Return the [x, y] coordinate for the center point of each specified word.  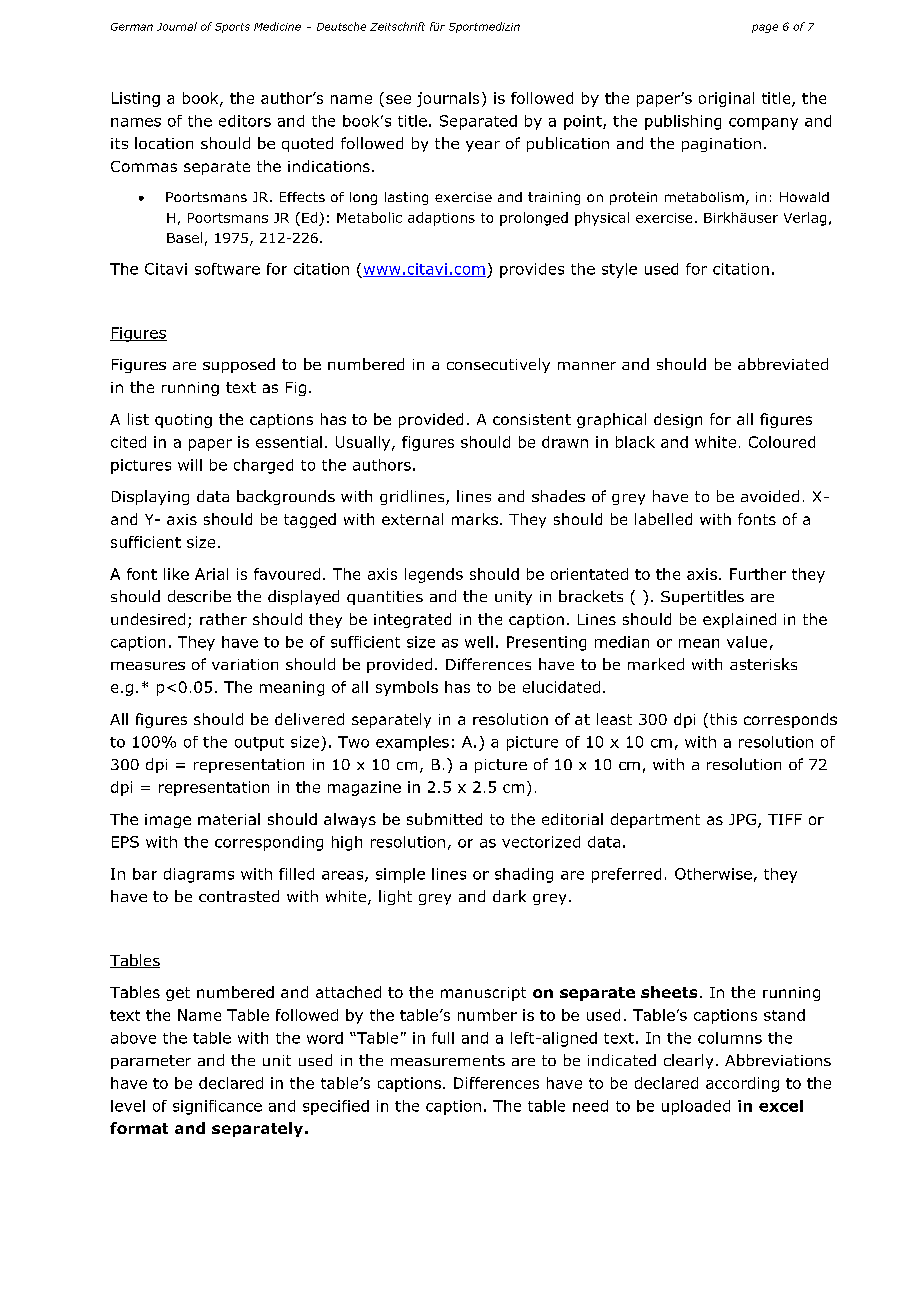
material [229, 819]
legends [434, 575]
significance [217, 1107]
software [227, 269]
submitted [444, 819]
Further [758, 574]
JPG [744, 821]
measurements [448, 1060]
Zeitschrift [397, 26]
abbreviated [783, 364]
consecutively [498, 365]
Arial [211, 574]
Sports [232, 28]
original [726, 99]
